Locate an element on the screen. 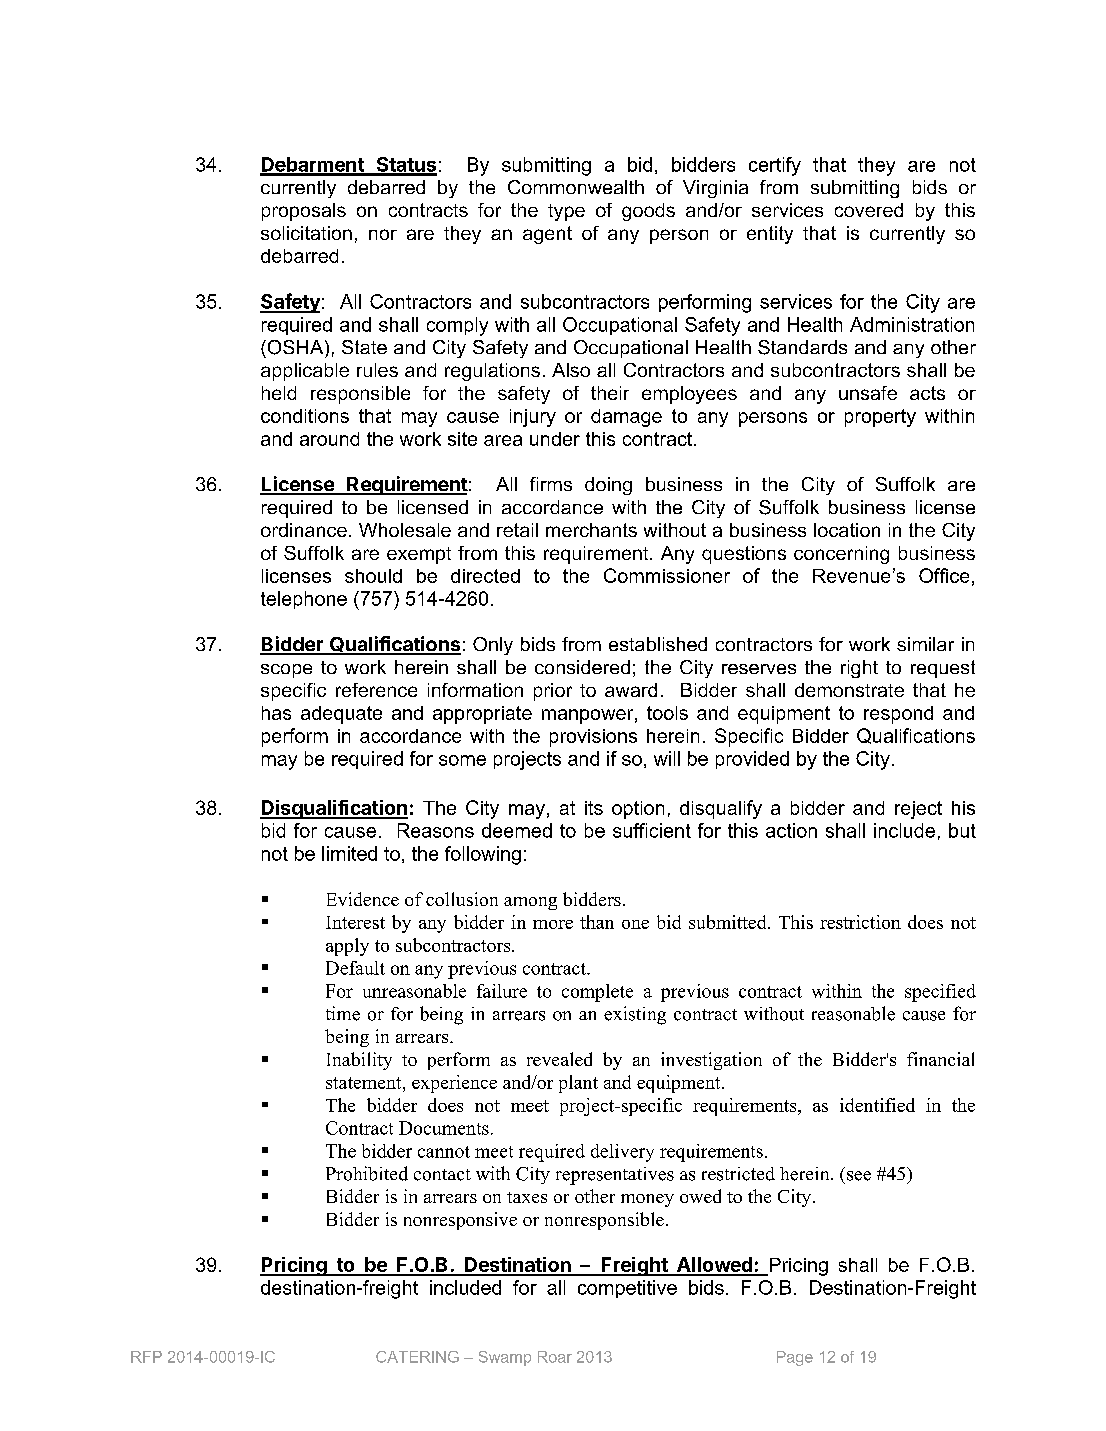  has is located at coordinates (276, 713).
